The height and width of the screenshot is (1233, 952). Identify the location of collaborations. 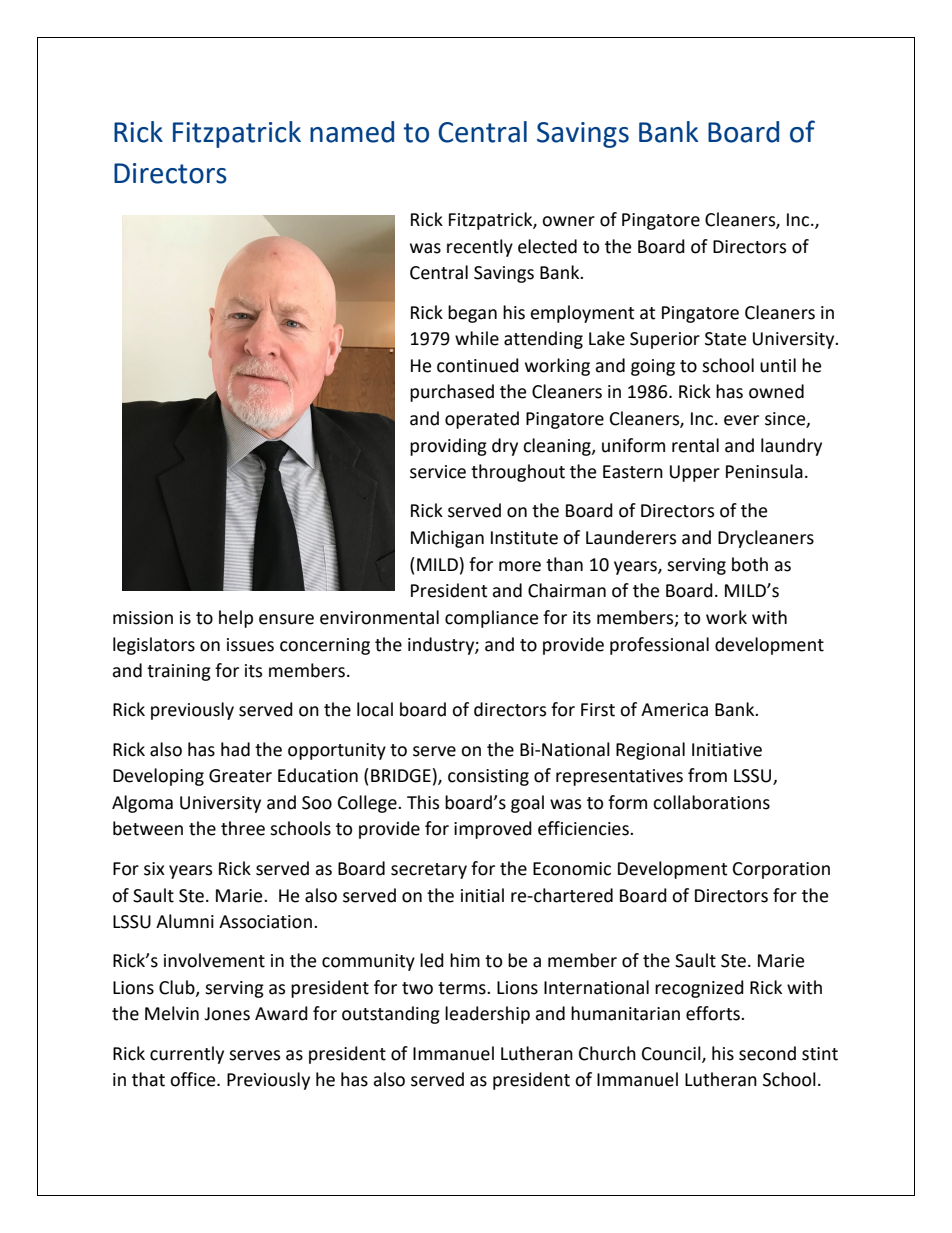
(711, 802).
